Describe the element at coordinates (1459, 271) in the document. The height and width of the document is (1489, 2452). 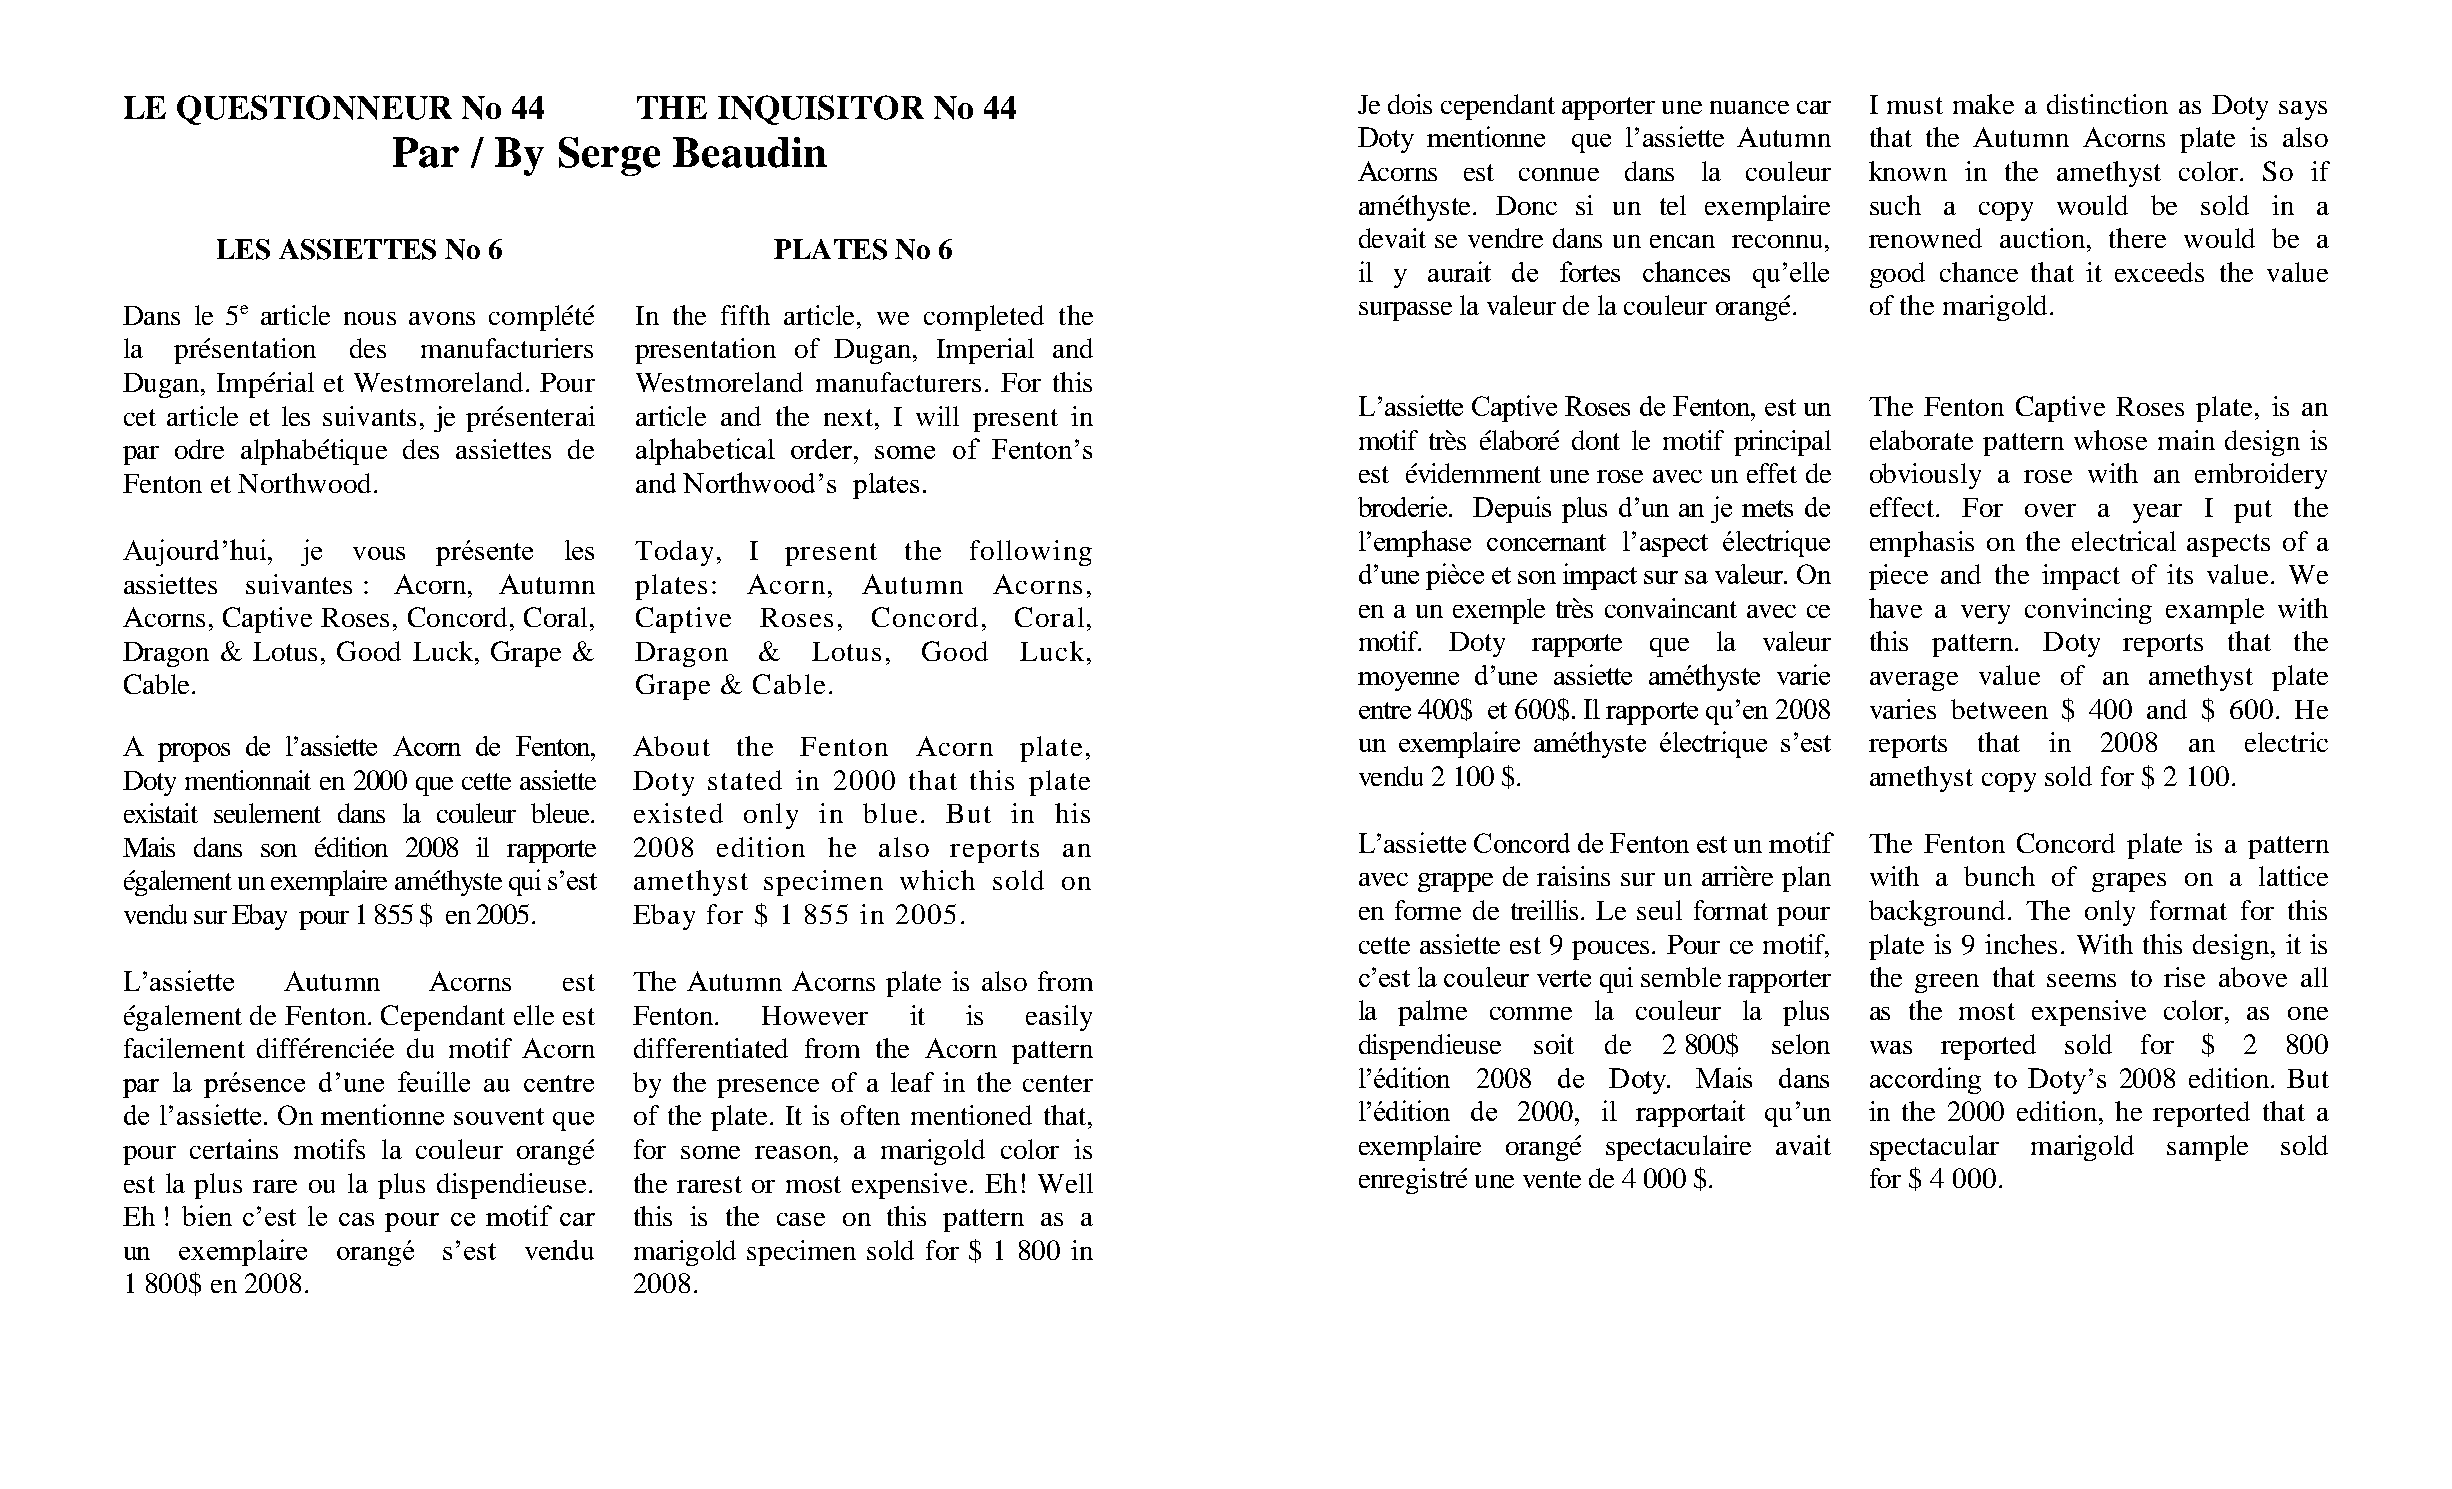
I see `aurait` at that location.
